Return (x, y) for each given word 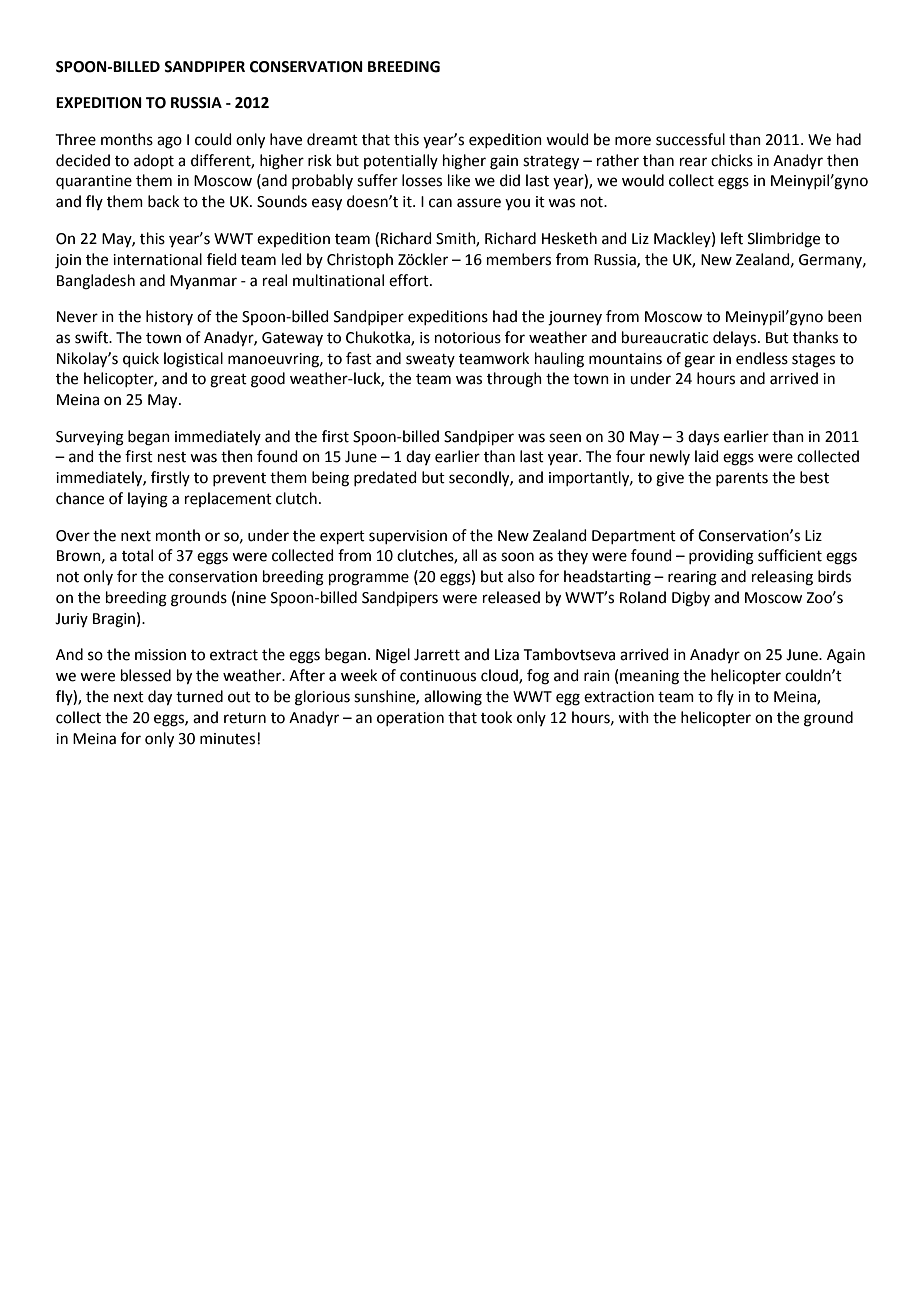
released (511, 597)
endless (762, 358)
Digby (691, 599)
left (732, 238)
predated (385, 478)
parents (742, 479)
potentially (401, 161)
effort (410, 280)
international (157, 259)
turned (199, 696)
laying (148, 500)
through (514, 380)
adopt (154, 161)
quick (141, 359)
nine (251, 598)
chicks (732, 160)
